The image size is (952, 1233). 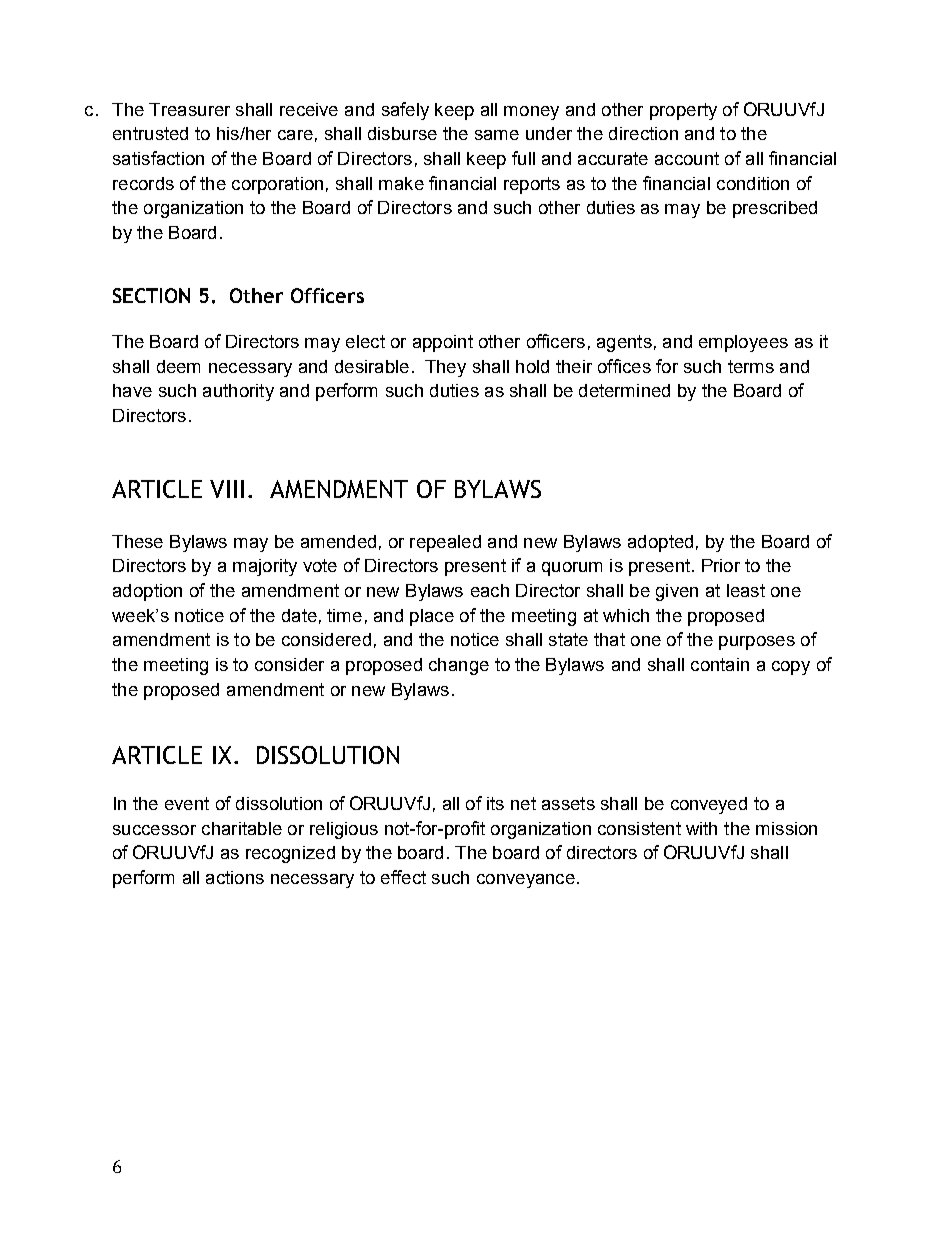 What do you see at coordinates (677, 592) in the page?
I see `given` at bounding box center [677, 592].
